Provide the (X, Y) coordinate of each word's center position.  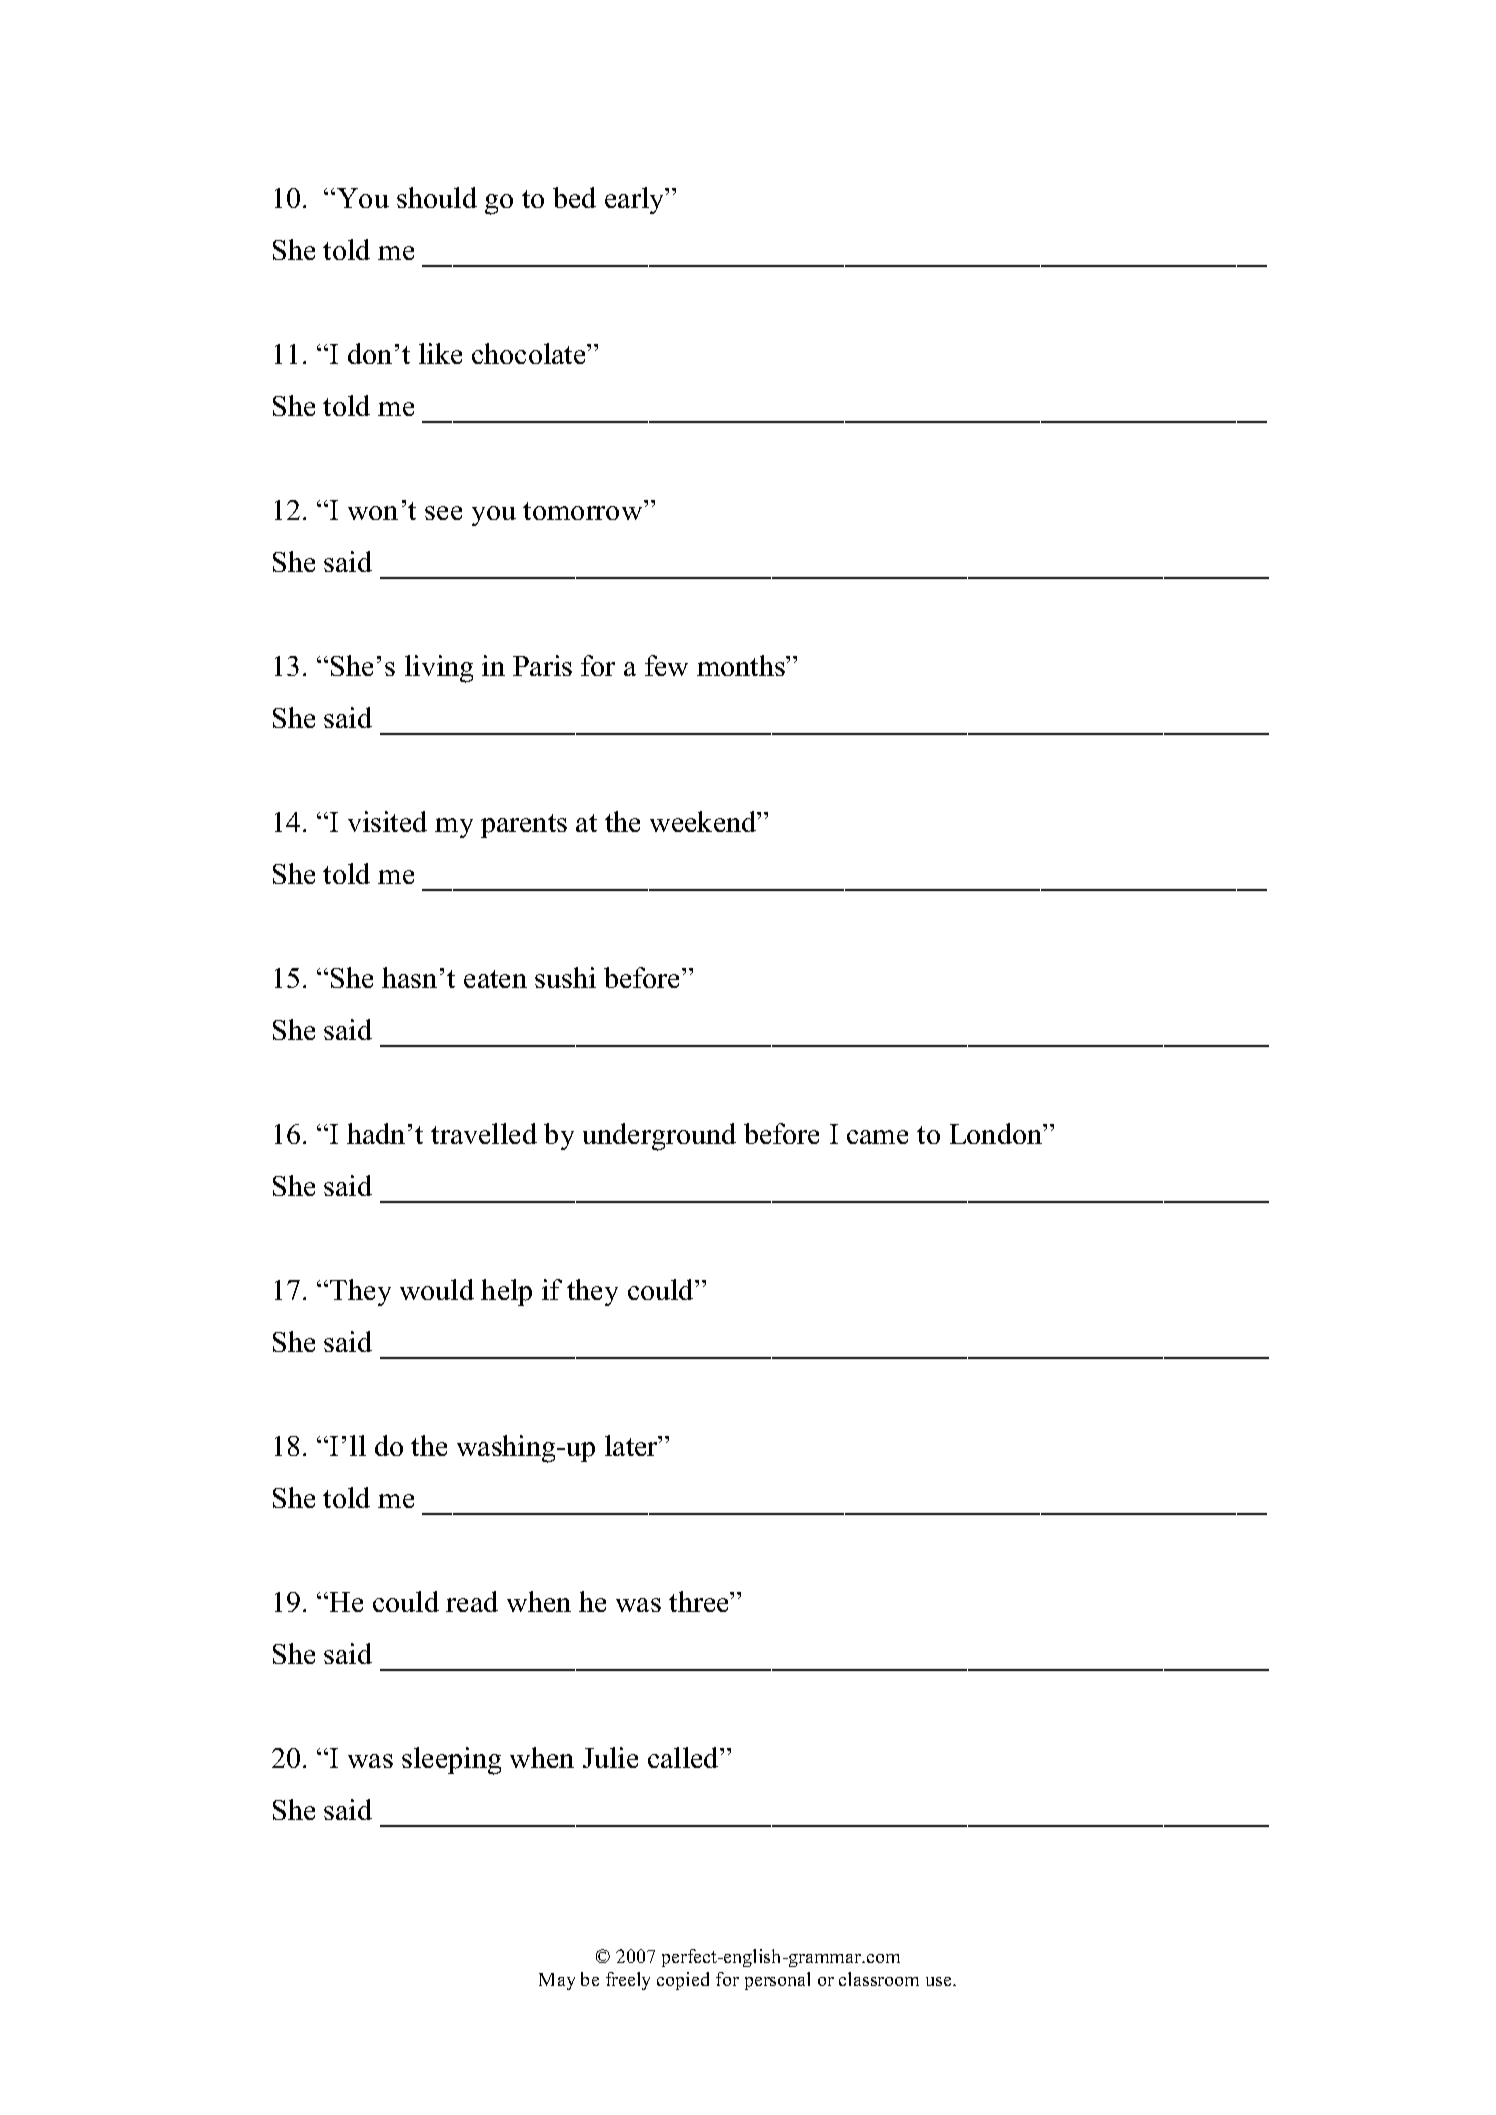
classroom (879, 1979)
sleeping (451, 1761)
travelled (484, 1133)
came (877, 1137)
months (742, 665)
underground (659, 1137)
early (636, 200)
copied (683, 1981)
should (437, 197)
